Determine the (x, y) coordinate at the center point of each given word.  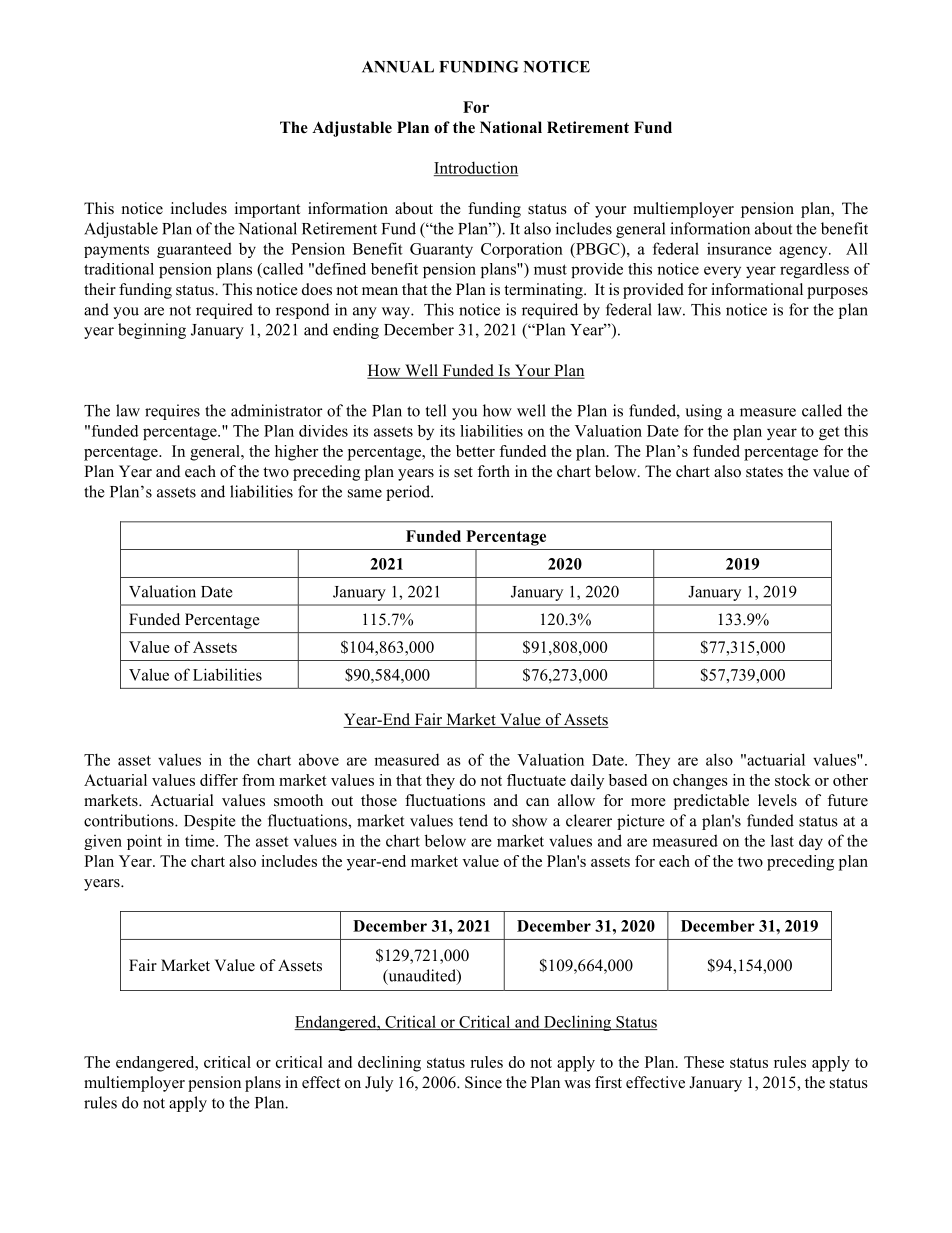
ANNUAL (398, 67)
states (764, 472)
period (409, 493)
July (379, 1084)
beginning (152, 331)
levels (777, 800)
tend (473, 820)
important (267, 210)
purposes (837, 293)
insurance (739, 249)
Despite (209, 822)
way (397, 313)
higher (296, 453)
